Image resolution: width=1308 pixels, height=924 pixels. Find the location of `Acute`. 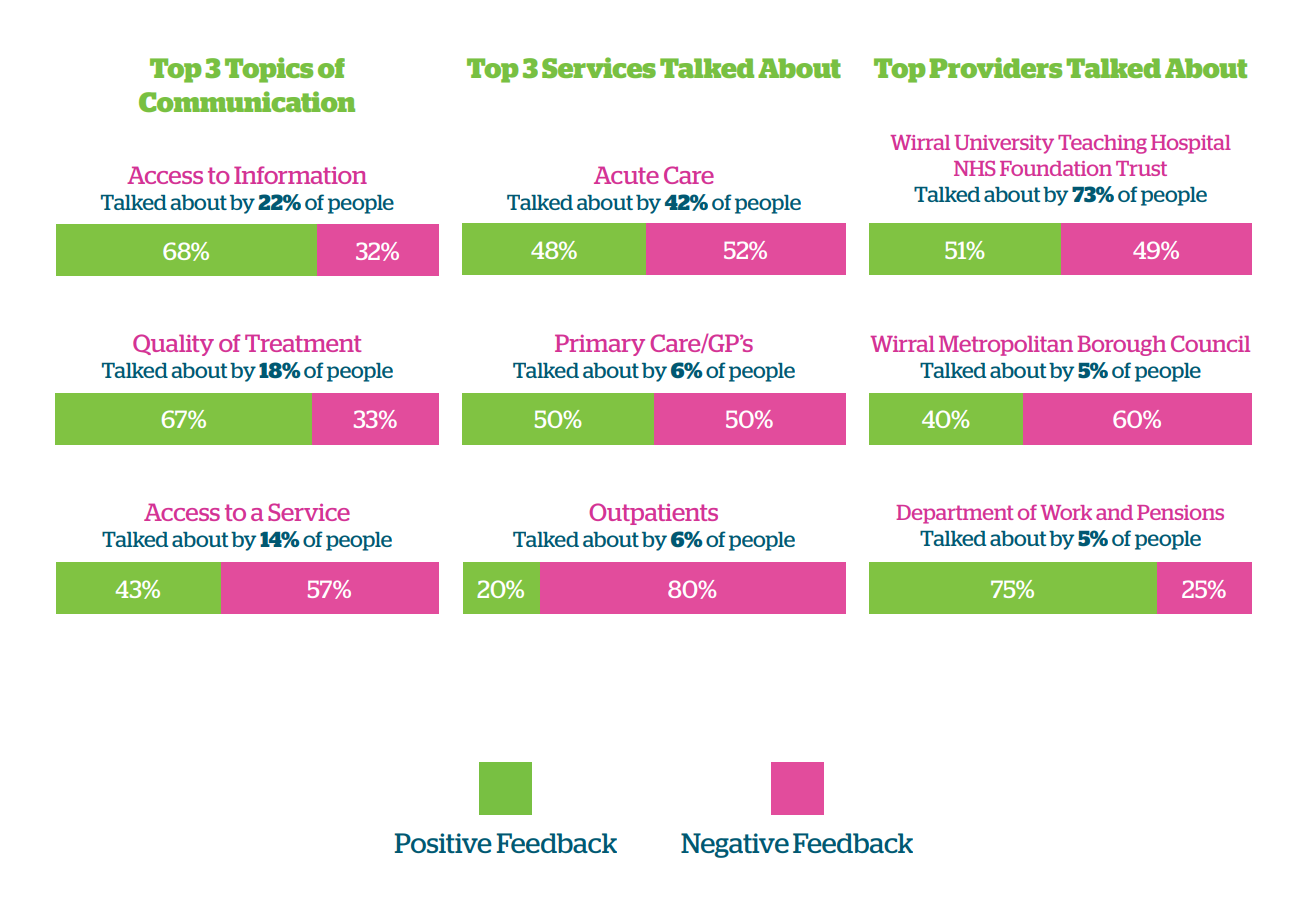

Acute is located at coordinates (626, 175).
